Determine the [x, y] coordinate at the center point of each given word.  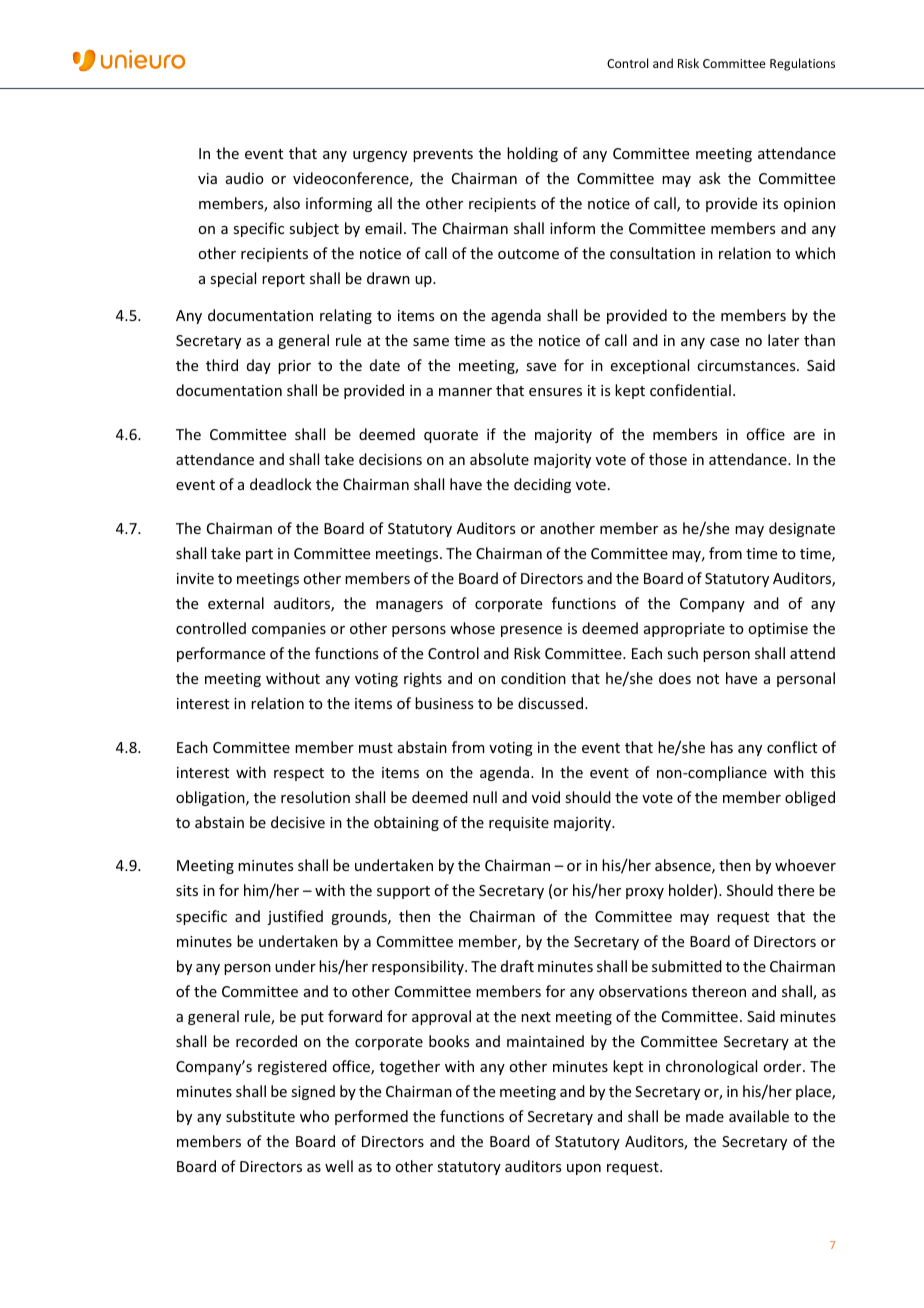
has [722, 747]
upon [584, 1169]
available [759, 1116]
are [804, 436]
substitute [260, 1116]
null [485, 797]
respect [299, 774]
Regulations [802, 64]
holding [532, 154]
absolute [499, 459]
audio [245, 178]
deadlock [281, 484]
